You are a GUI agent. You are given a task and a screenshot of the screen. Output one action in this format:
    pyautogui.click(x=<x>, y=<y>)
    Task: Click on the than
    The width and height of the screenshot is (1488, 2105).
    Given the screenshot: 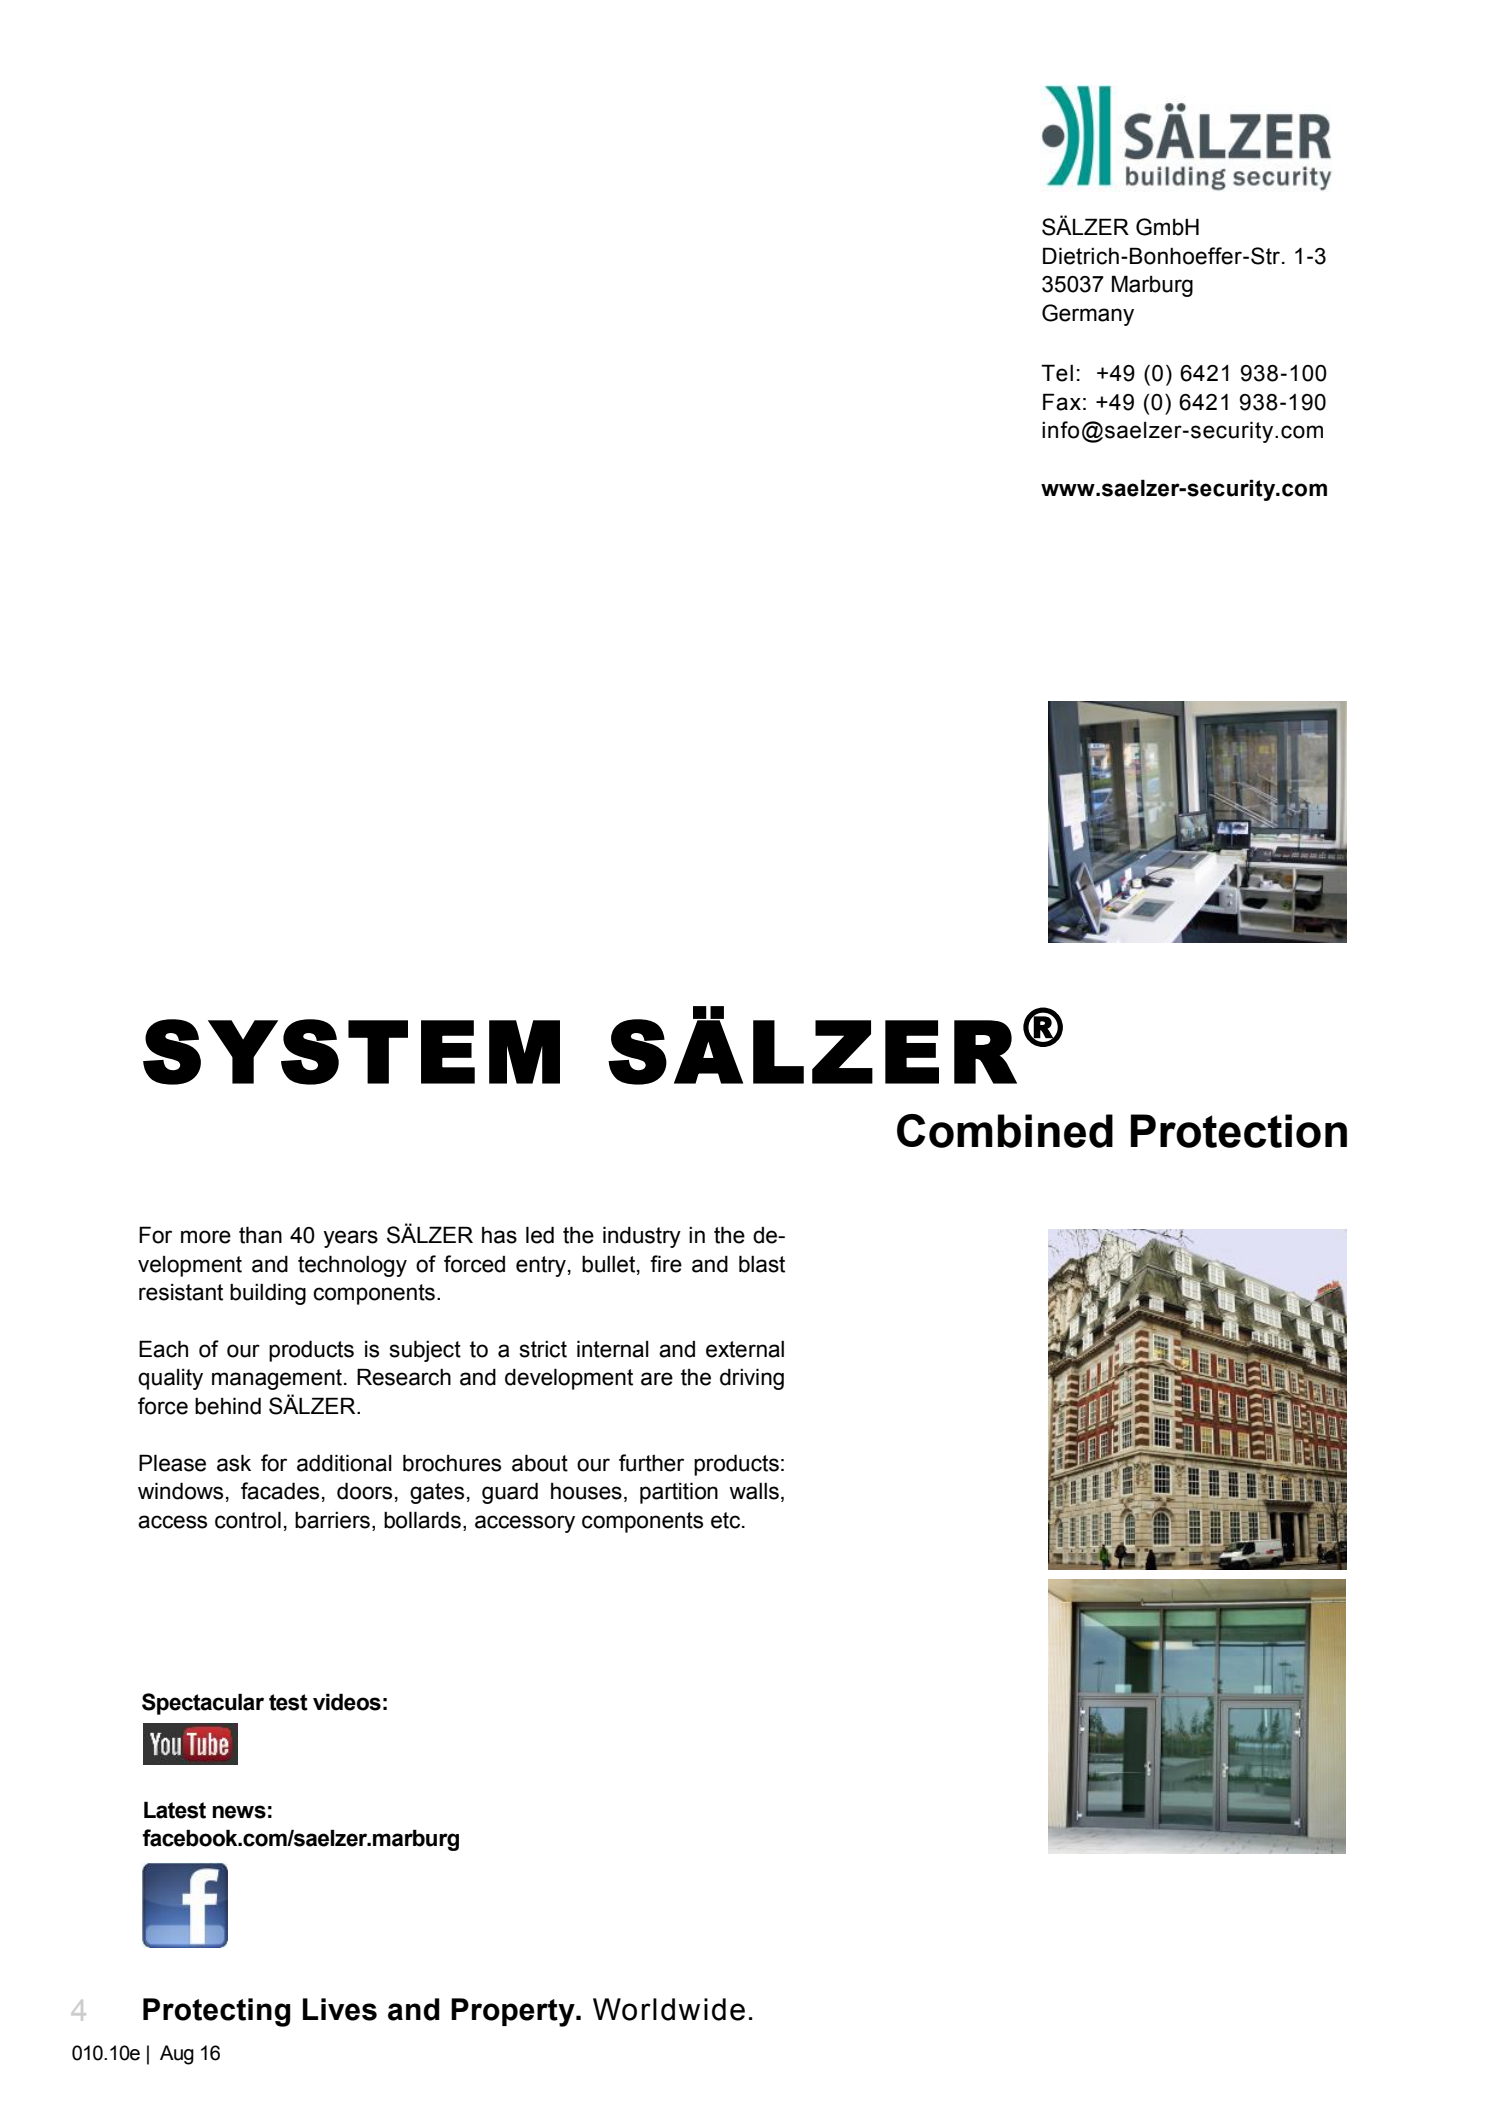 What is the action you would take?
    pyautogui.click(x=260, y=1235)
